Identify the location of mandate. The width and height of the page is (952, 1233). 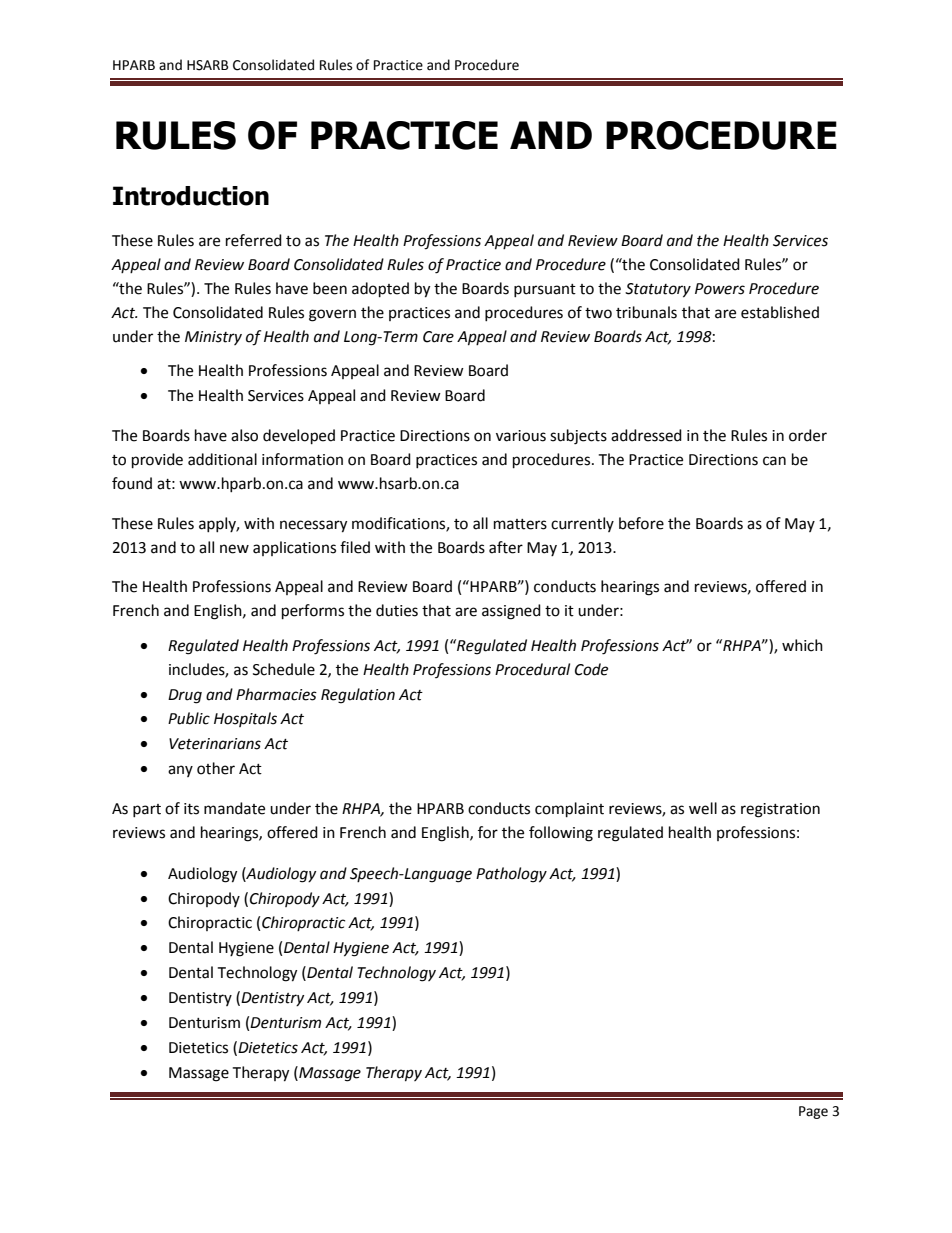
(234, 808).
